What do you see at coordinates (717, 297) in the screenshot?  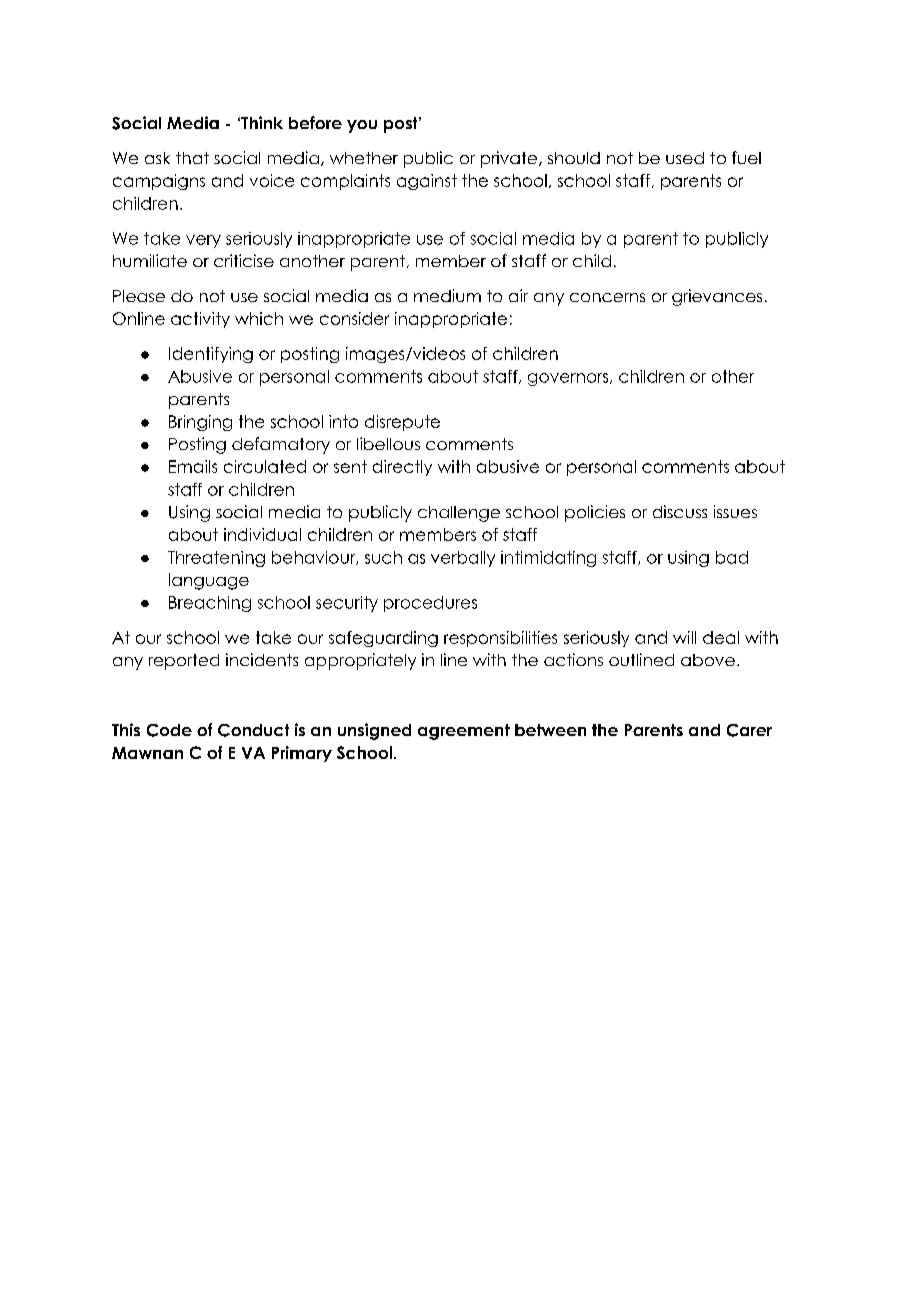 I see `grievances` at bounding box center [717, 297].
